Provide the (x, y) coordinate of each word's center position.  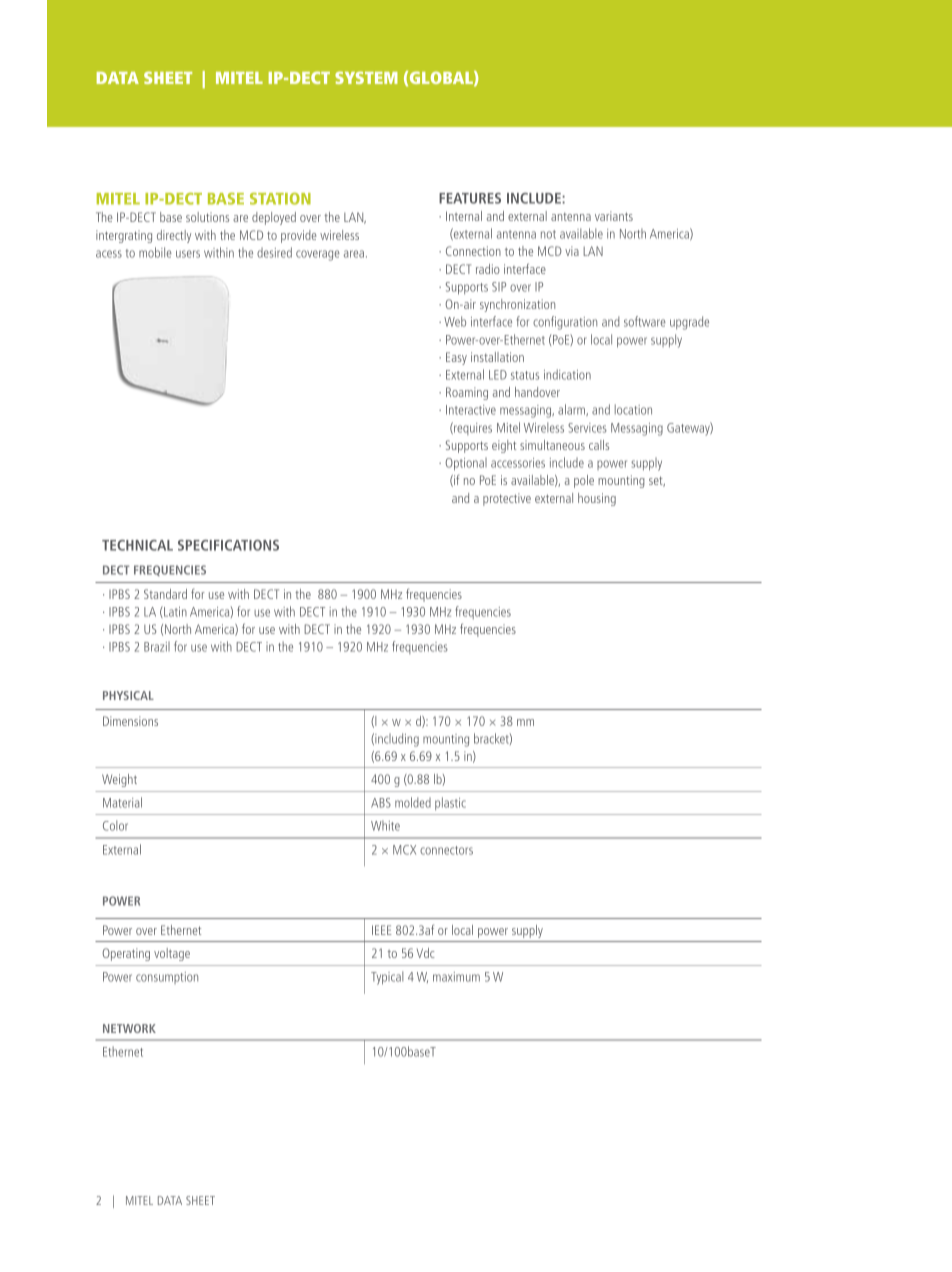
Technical (137, 545)
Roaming (467, 393)
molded (413, 802)
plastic (450, 803)
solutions (207, 217)
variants (614, 216)
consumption (167, 978)
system (366, 77)
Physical (128, 695)
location (633, 409)
